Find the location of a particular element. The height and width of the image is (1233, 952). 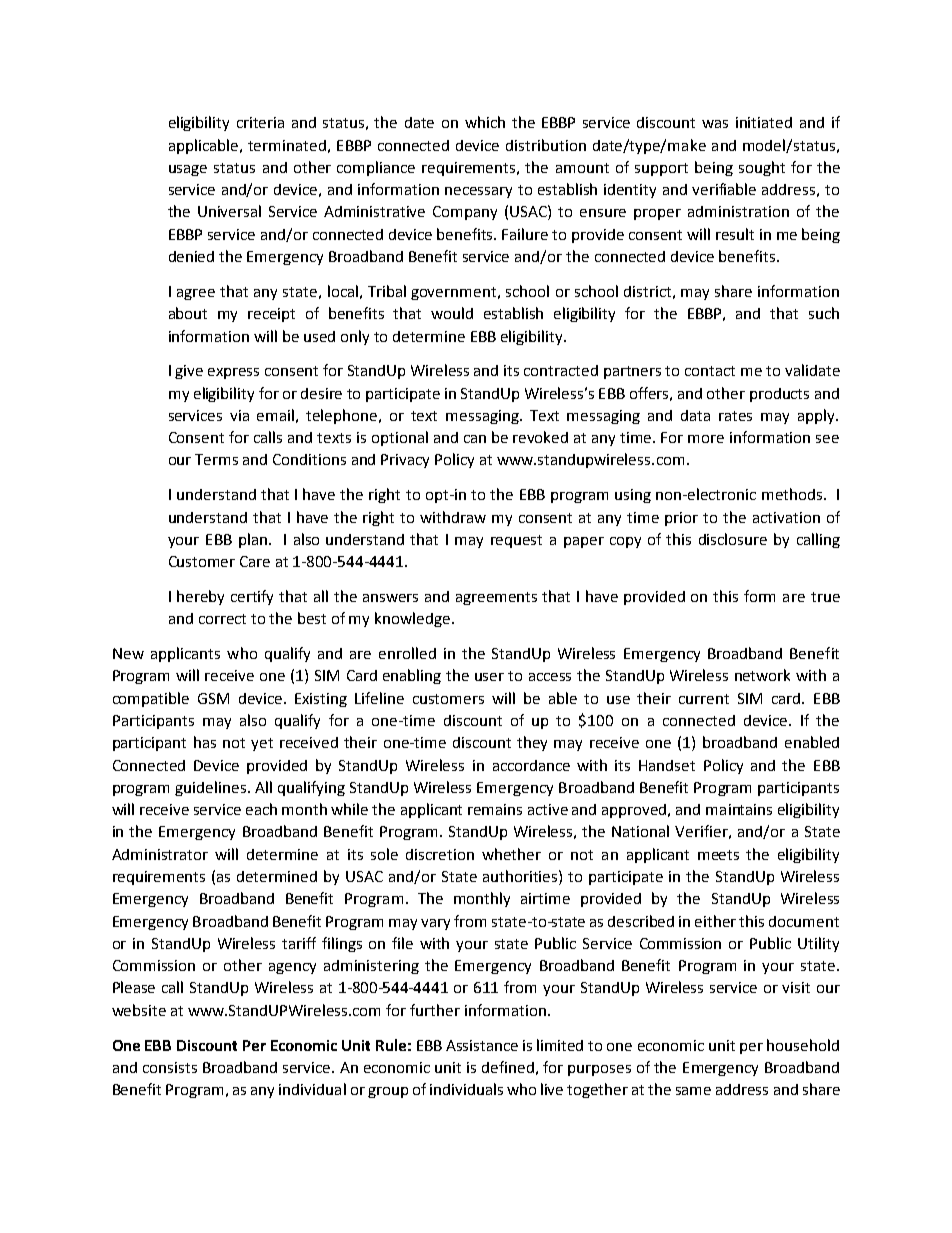

more is located at coordinates (706, 439).
